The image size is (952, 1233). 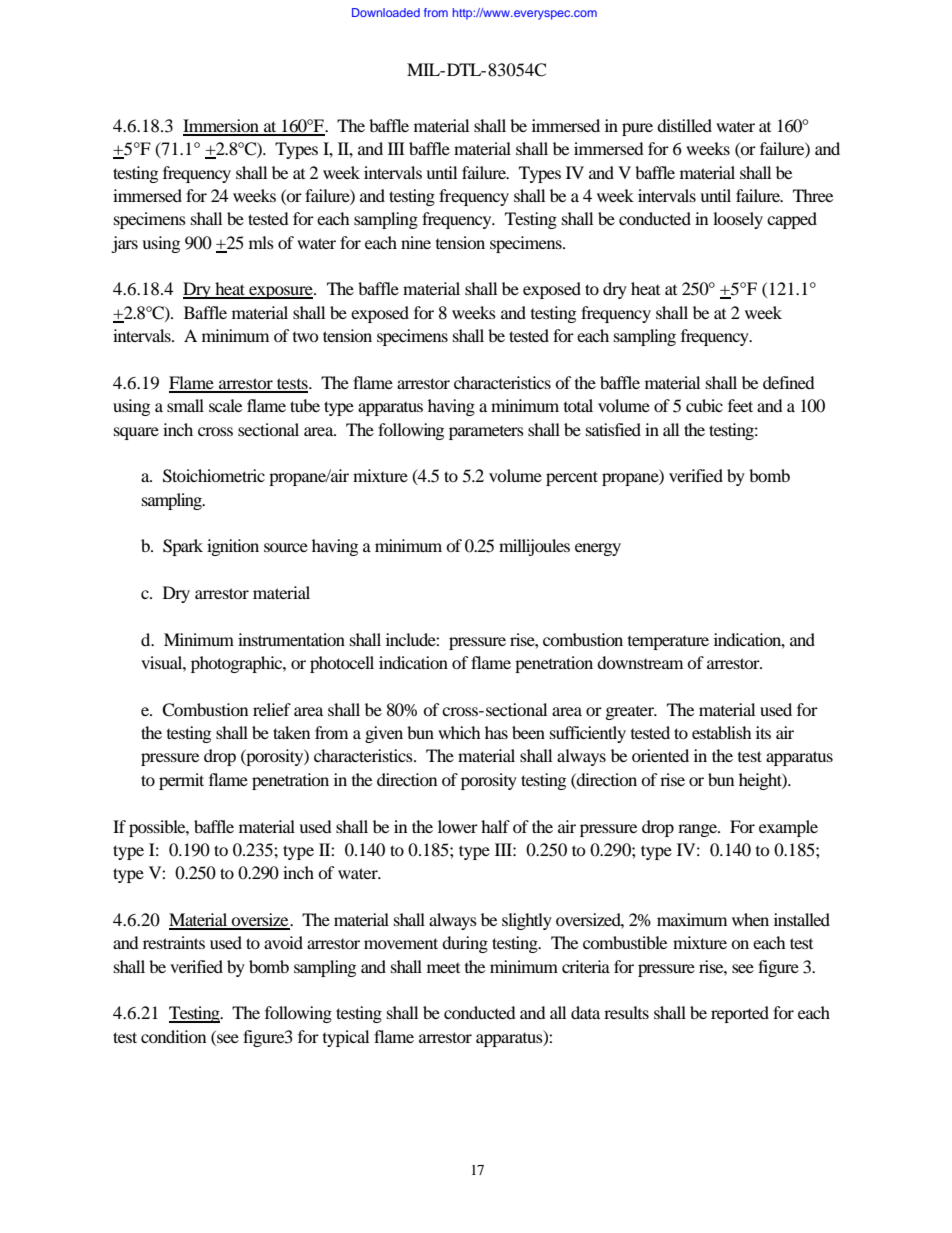 I want to click on Downloaded, so click(x=386, y=12).
